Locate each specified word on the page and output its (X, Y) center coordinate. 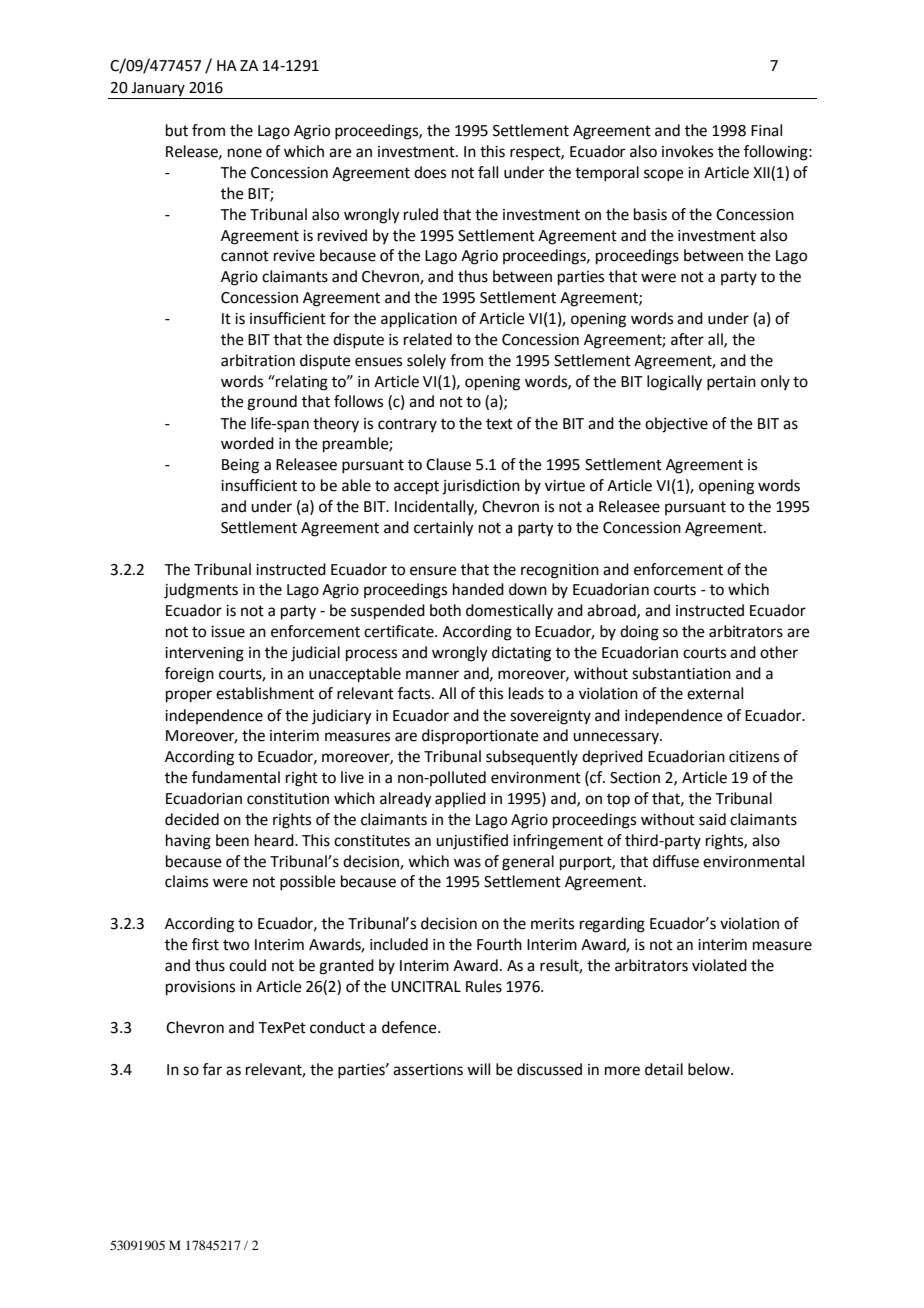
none (245, 153)
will (478, 1069)
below (710, 1069)
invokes (687, 151)
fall (488, 172)
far (212, 1069)
